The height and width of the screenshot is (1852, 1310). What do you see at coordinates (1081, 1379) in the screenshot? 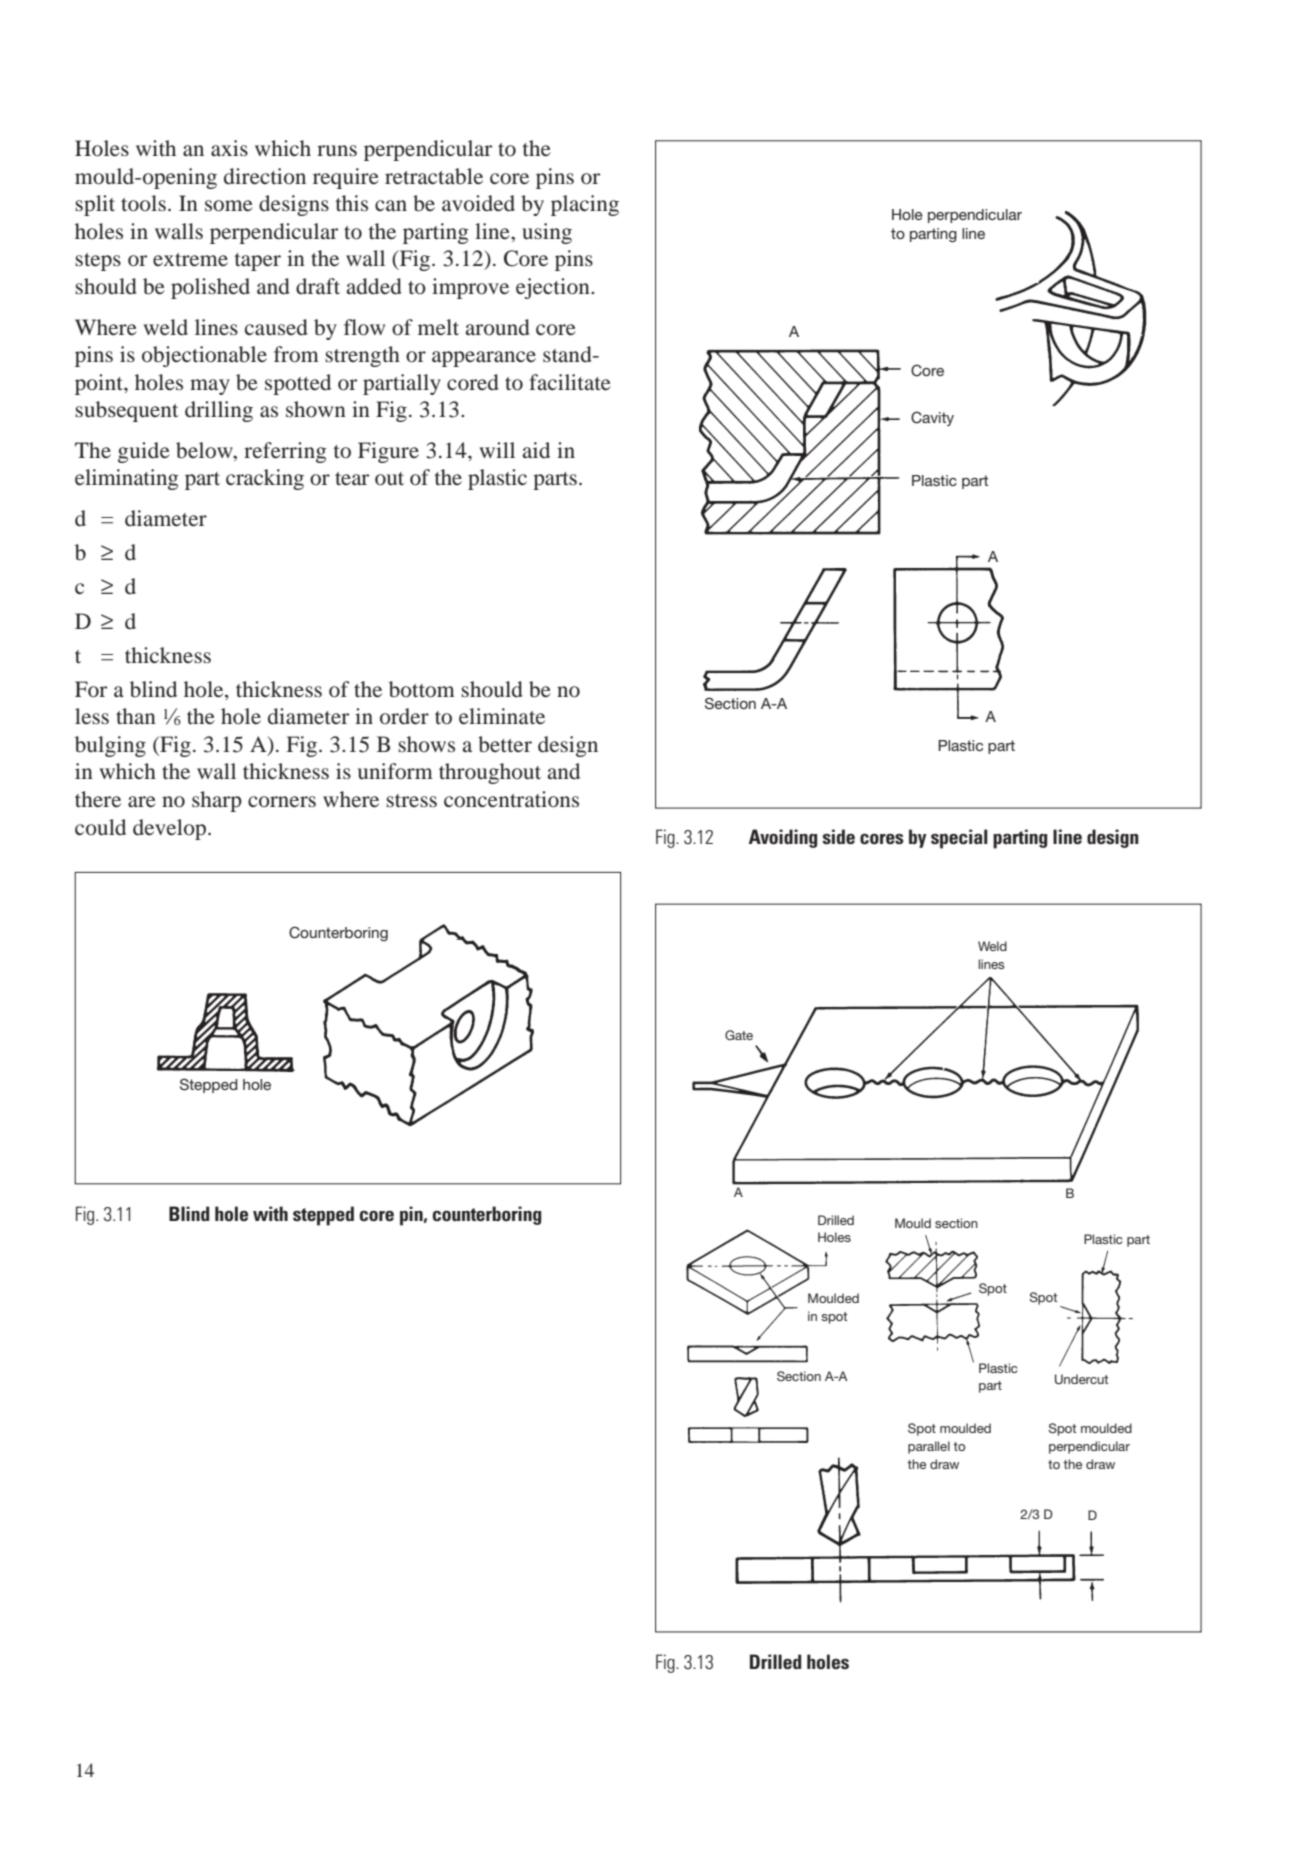
I see `Undercut` at bounding box center [1081, 1379].
